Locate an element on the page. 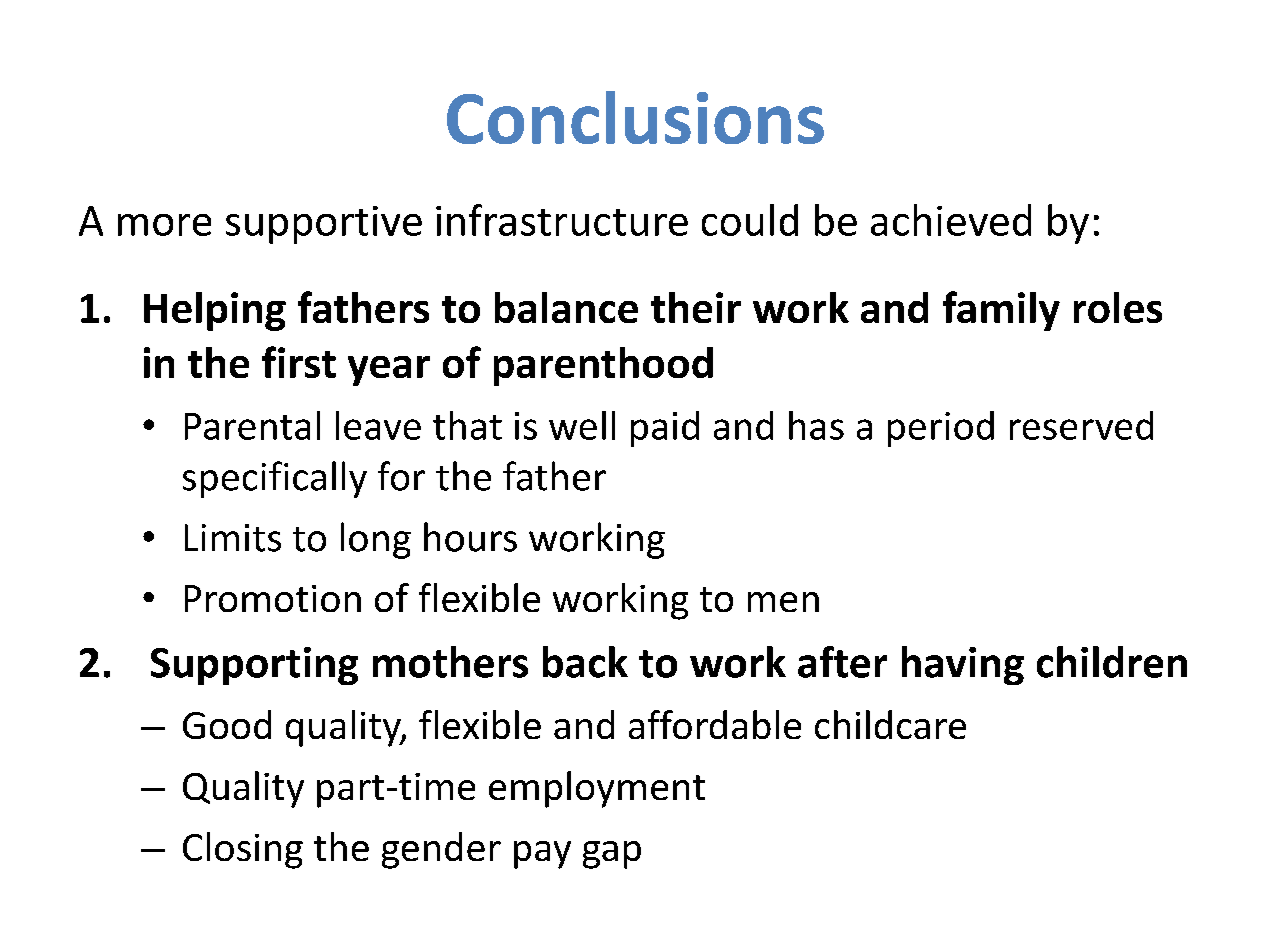  family is located at coordinates (1001, 311).
